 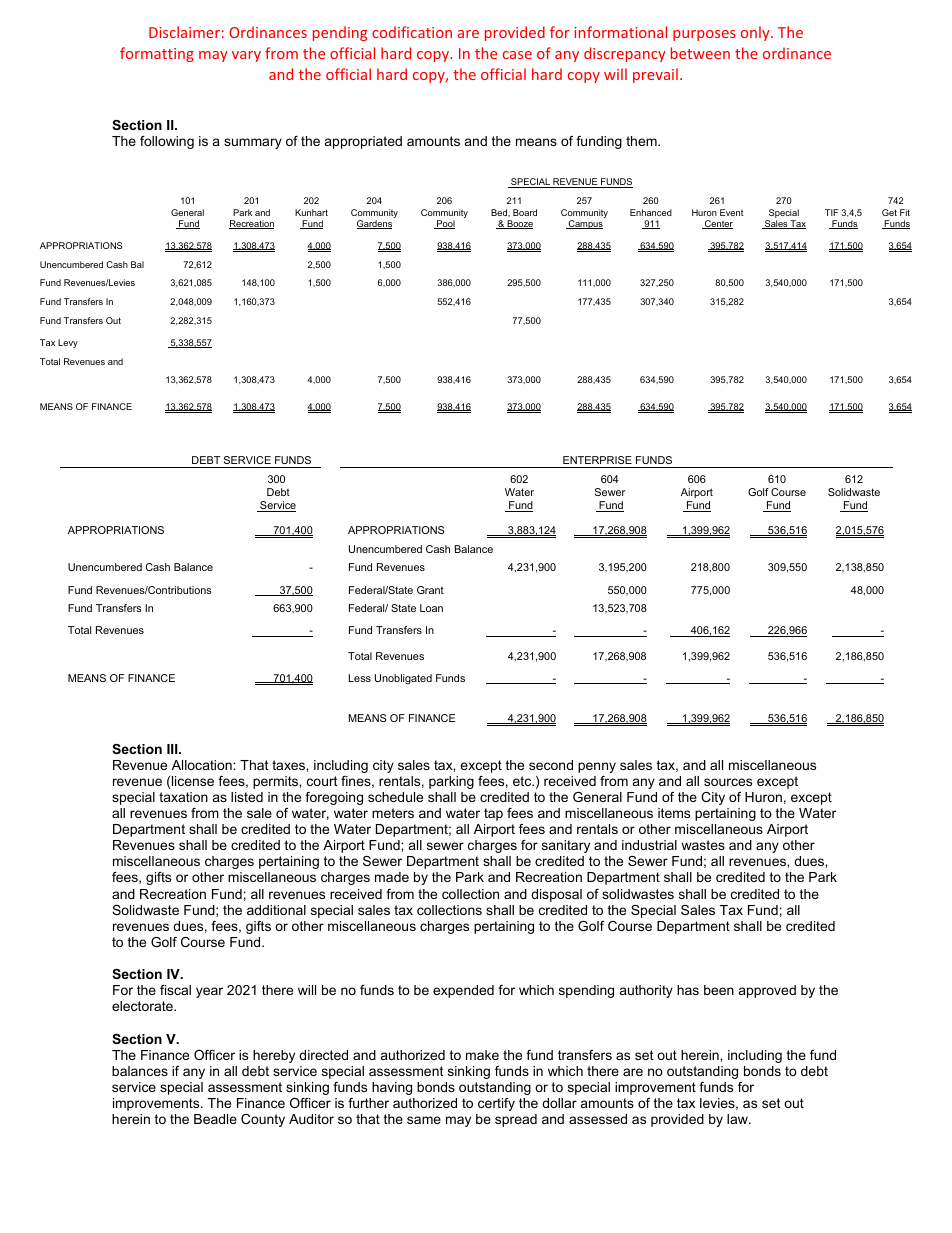 I want to click on only, so click(x=756, y=33).
